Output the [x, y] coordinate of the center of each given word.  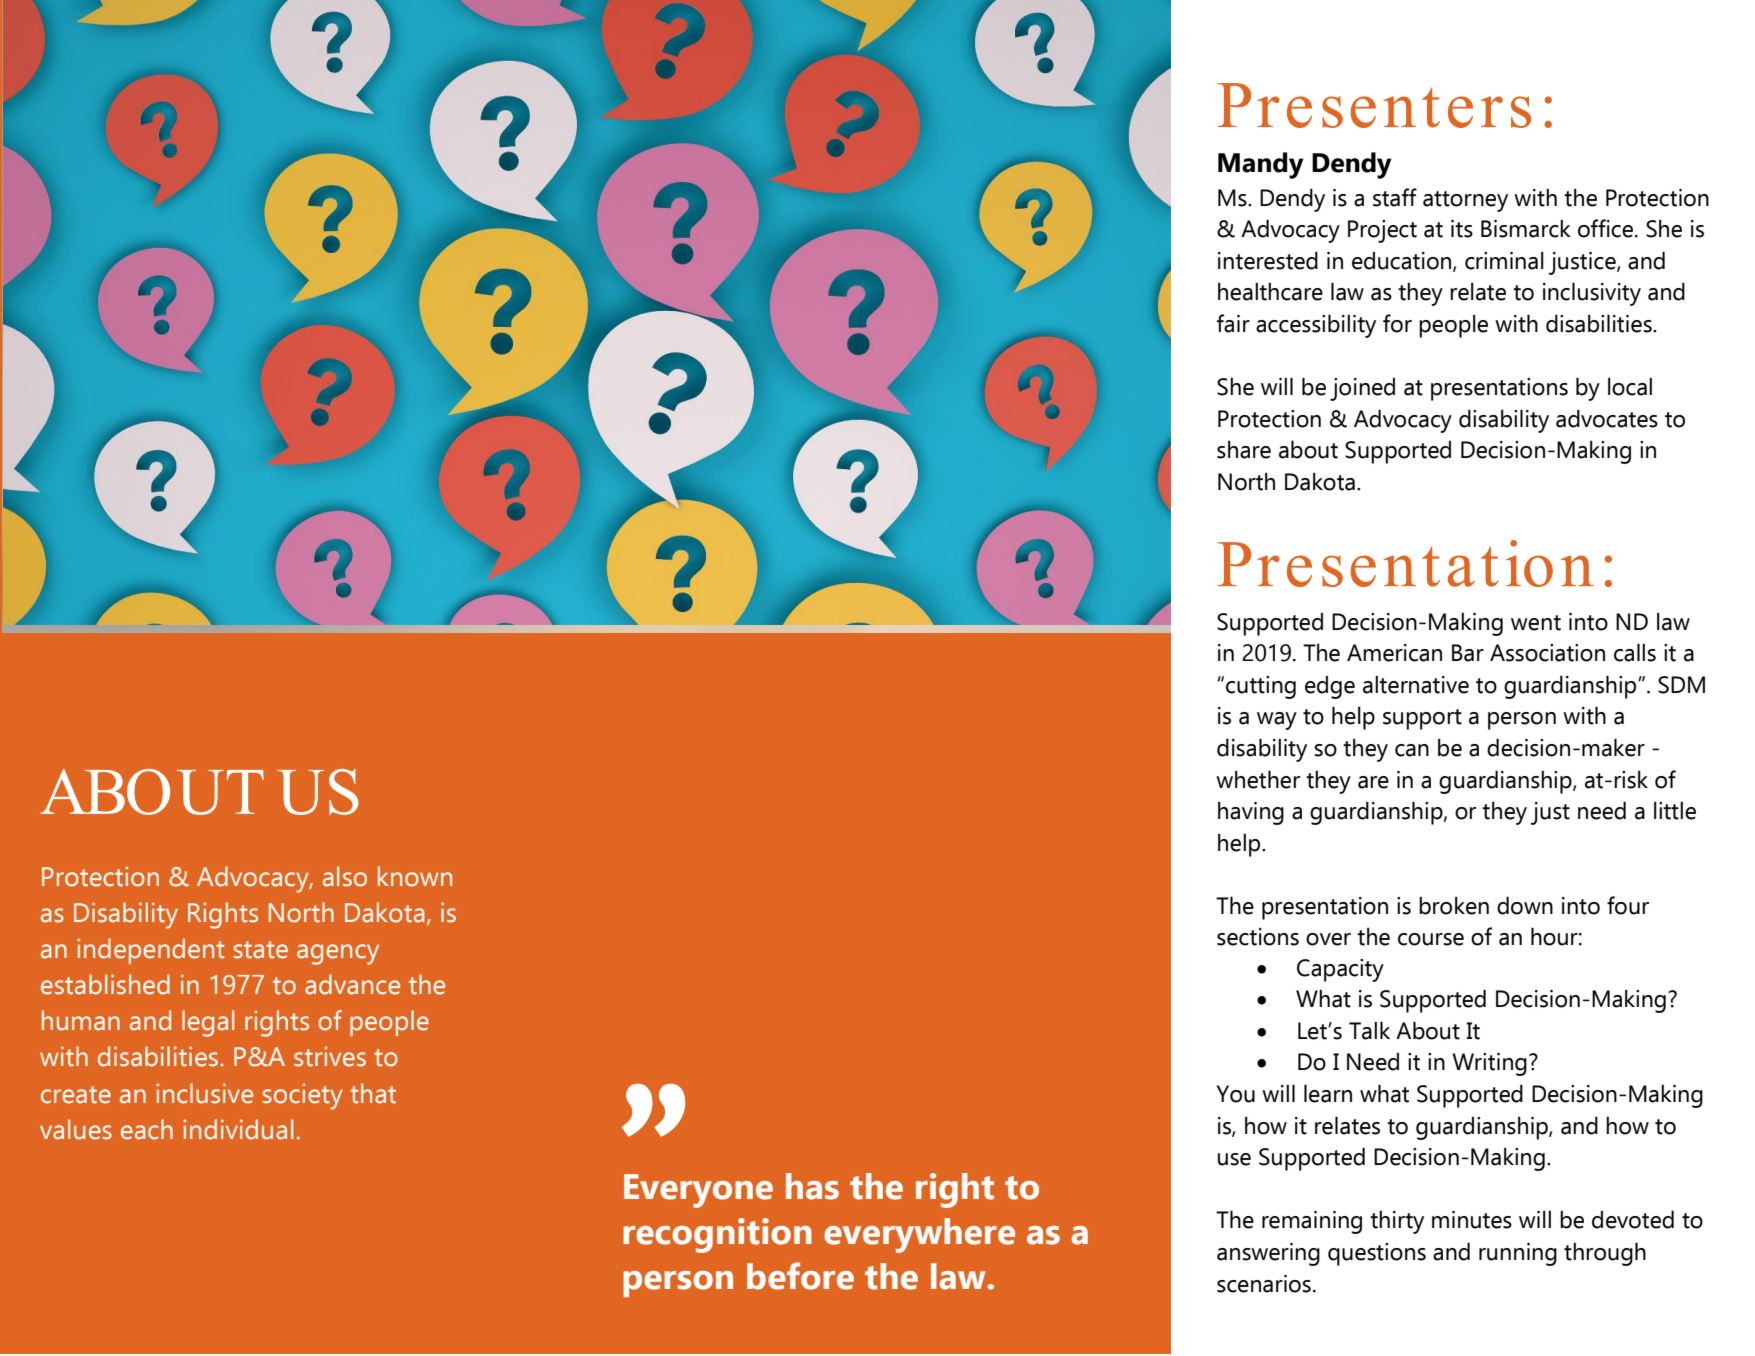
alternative [1416, 684]
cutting [1261, 687]
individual [238, 1129]
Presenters [1374, 105]
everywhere [919, 1235]
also [345, 876]
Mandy [1261, 165]
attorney [1465, 201]
